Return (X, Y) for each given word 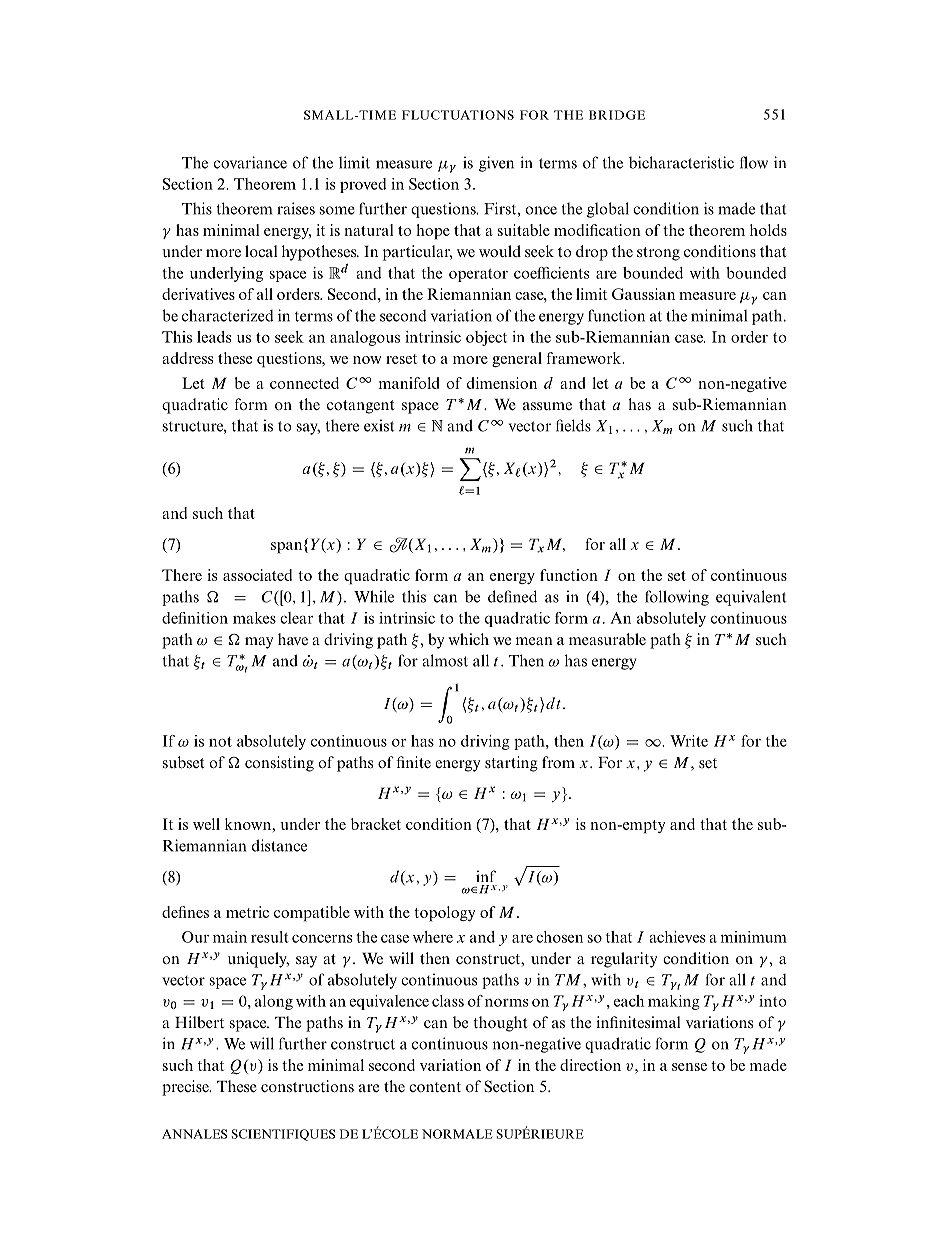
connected (304, 383)
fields (573, 425)
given (496, 164)
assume (547, 406)
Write (689, 741)
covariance (250, 162)
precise (186, 1088)
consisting (279, 764)
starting (511, 764)
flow (754, 162)
